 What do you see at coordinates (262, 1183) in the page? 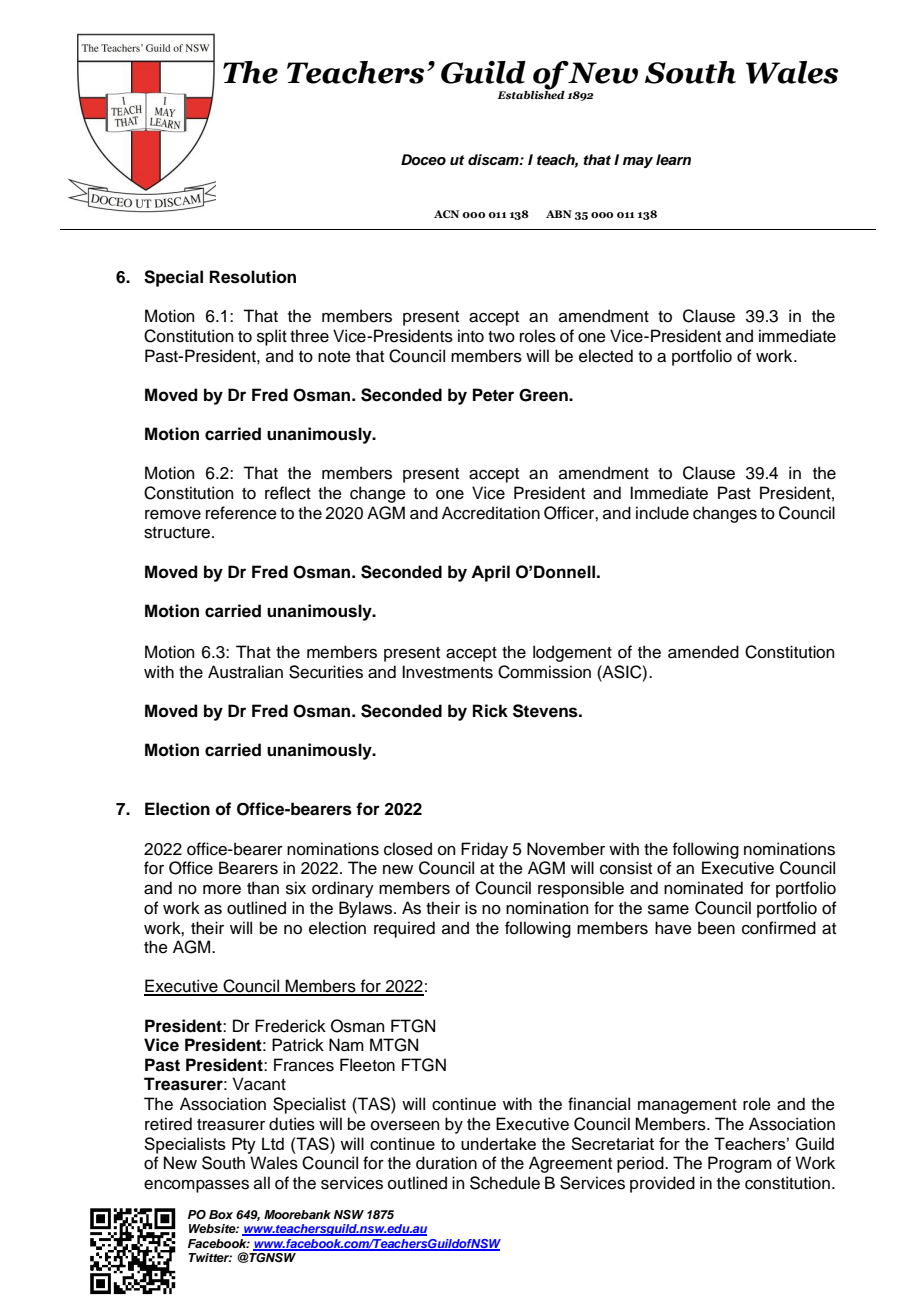
I see `all` at bounding box center [262, 1183].
